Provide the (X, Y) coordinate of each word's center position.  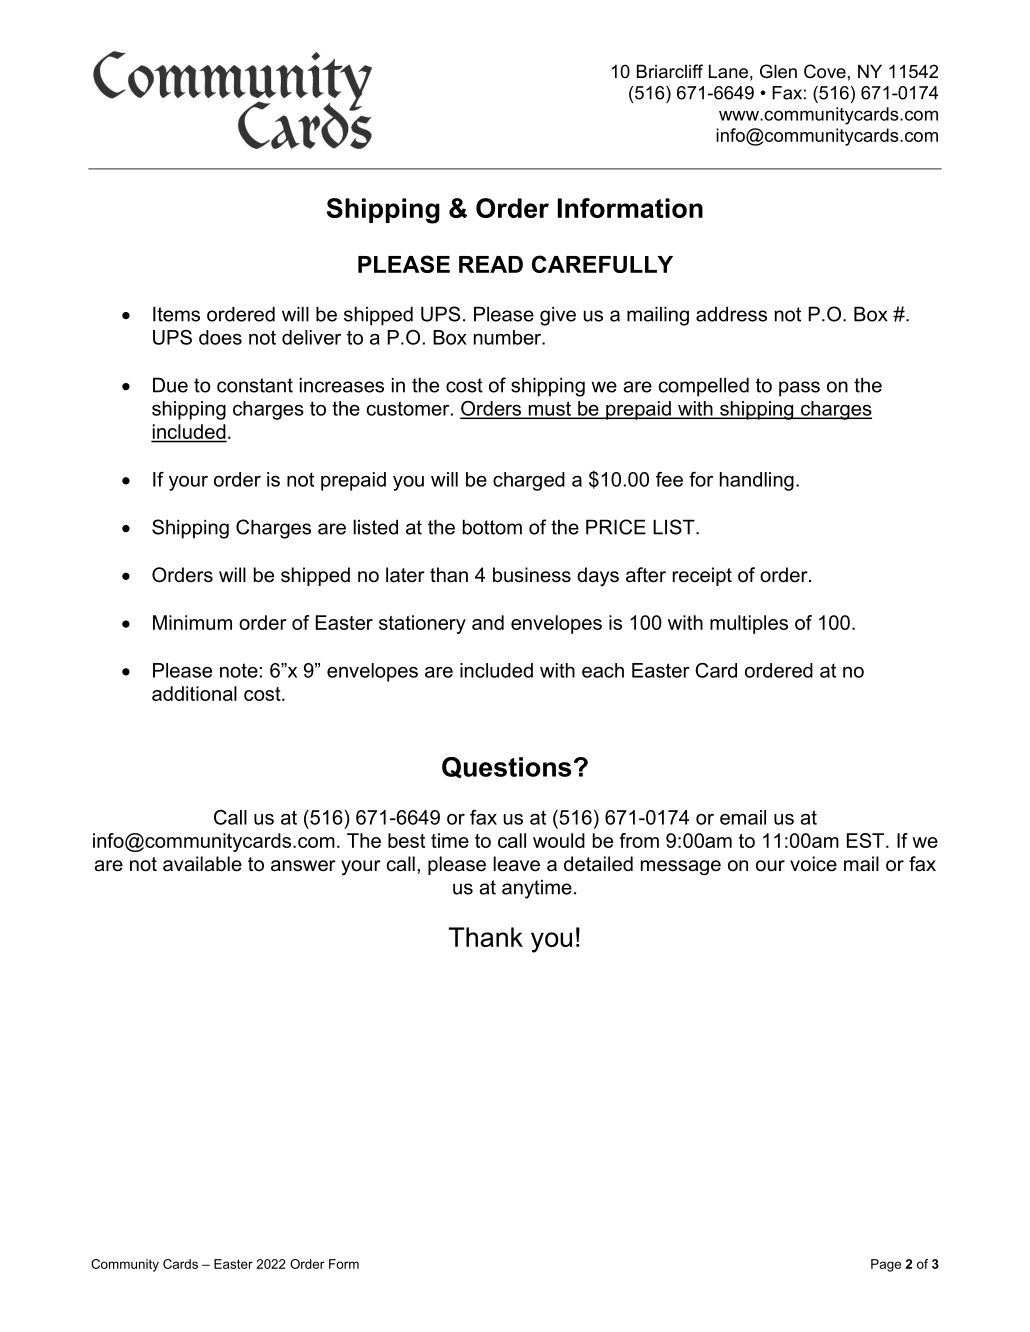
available (202, 864)
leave (516, 864)
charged (529, 481)
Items (176, 314)
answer (303, 866)
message (681, 868)
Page (886, 1265)
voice (813, 864)
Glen (778, 71)
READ (491, 264)
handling (757, 481)
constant (255, 385)
